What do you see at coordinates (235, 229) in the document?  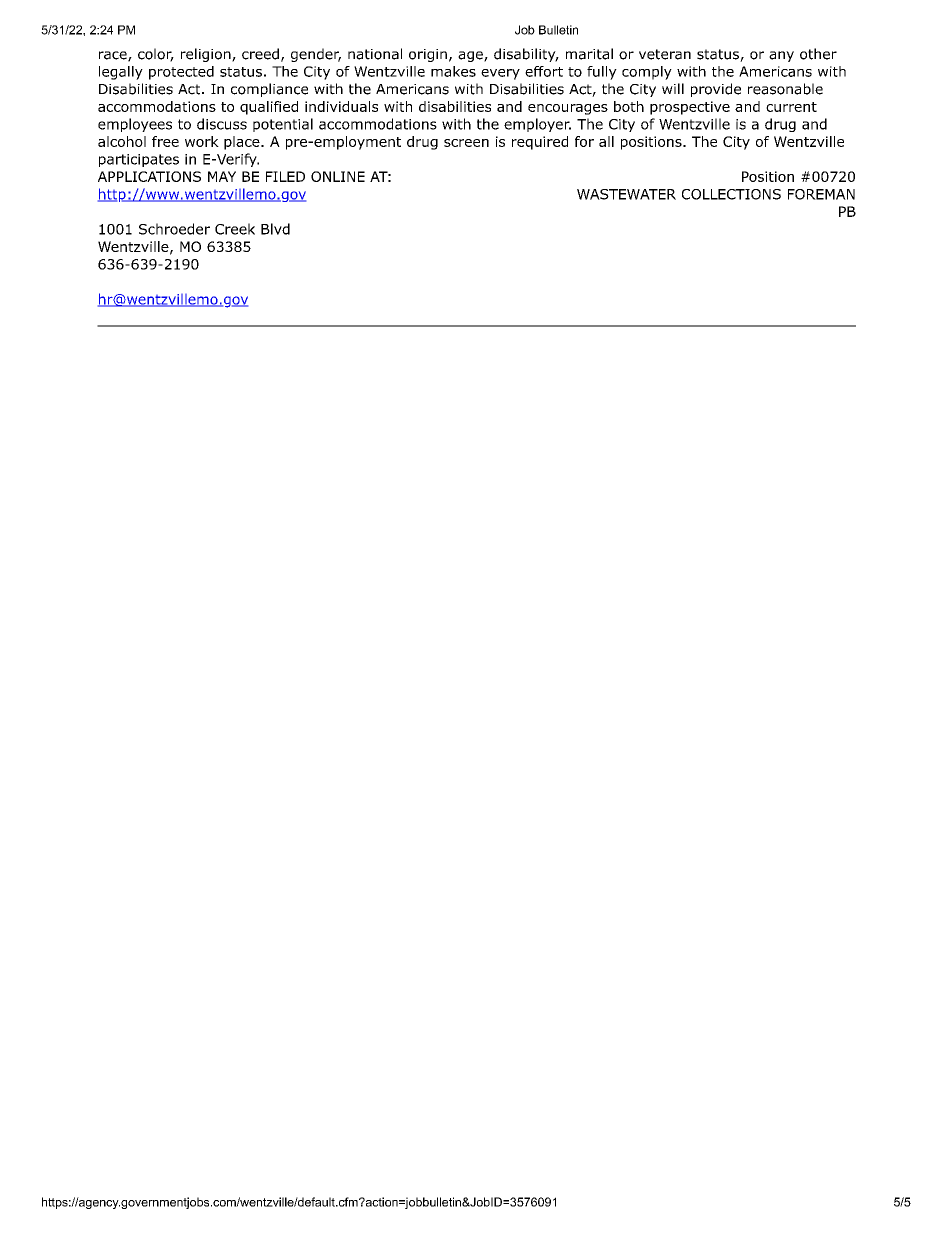 I see `Creek` at bounding box center [235, 229].
